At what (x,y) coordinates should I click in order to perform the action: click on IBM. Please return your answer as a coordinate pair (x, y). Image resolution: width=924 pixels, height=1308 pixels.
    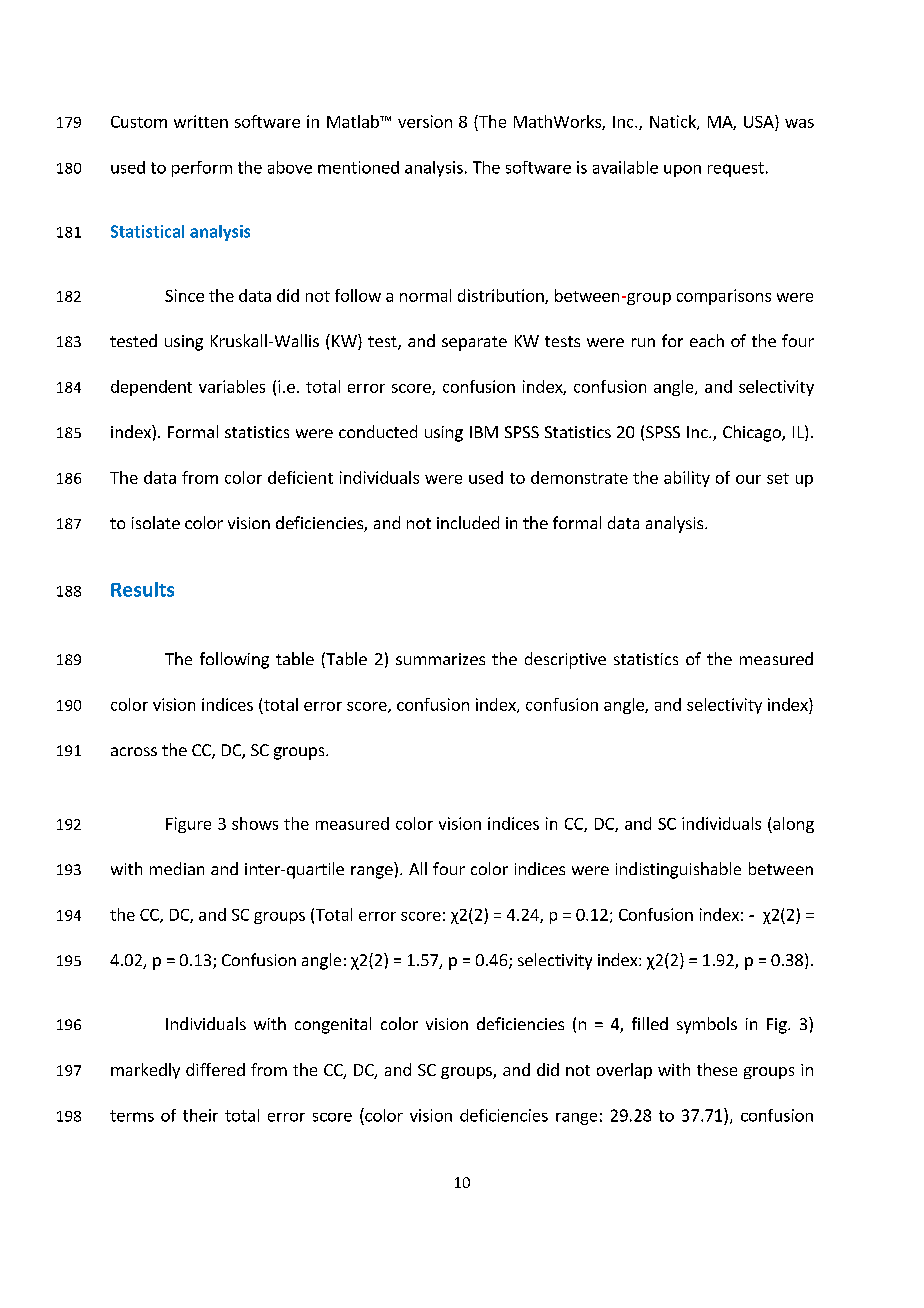
    Looking at the image, I should click on (484, 432).
